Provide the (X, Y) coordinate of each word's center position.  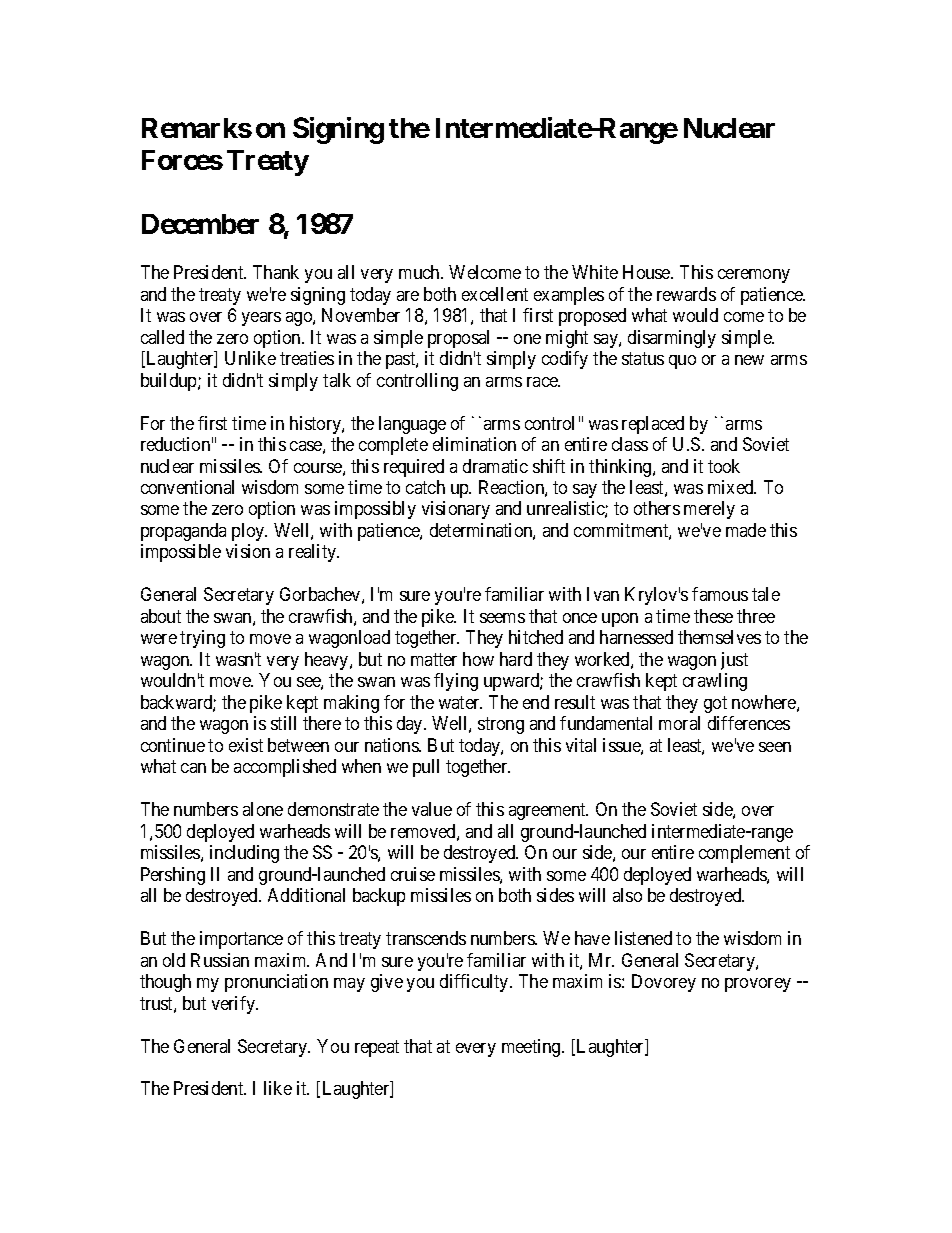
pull (426, 768)
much (421, 272)
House (647, 272)
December (200, 224)
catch (425, 487)
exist (246, 745)
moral (679, 723)
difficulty (475, 983)
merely (709, 510)
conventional (187, 487)
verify (235, 1005)
